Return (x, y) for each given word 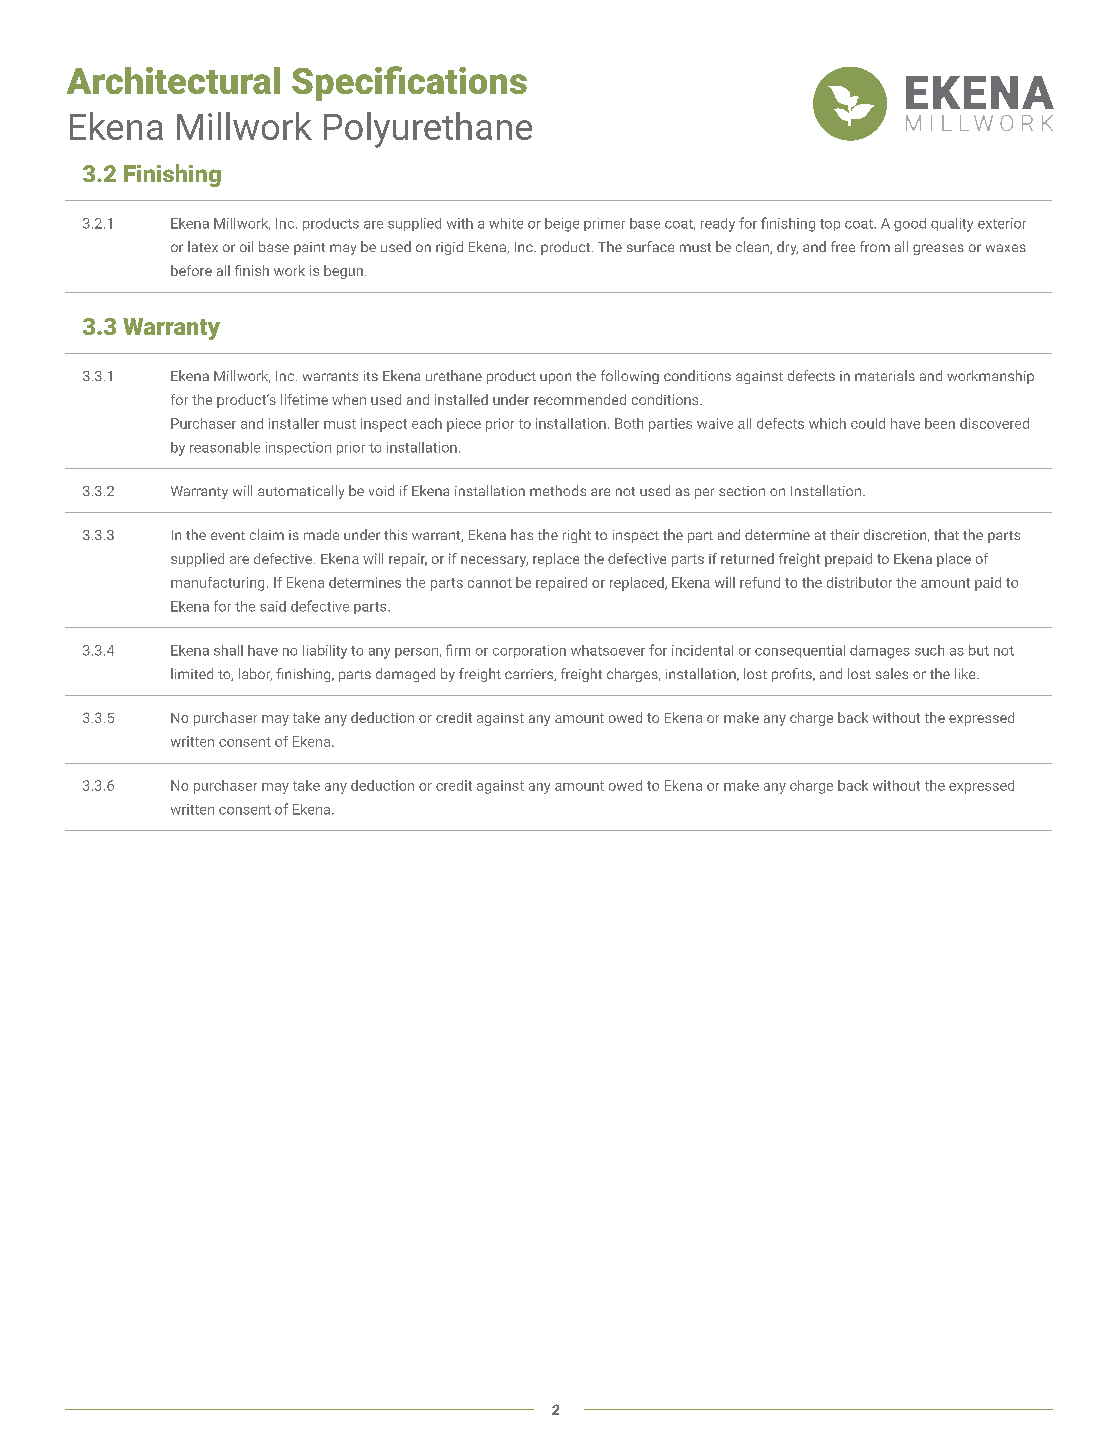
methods (558, 490)
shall (228, 650)
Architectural (173, 80)
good (910, 225)
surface (650, 246)
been (940, 423)
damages (880, 652)
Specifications (409, 83)
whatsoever (608, 650)
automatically (301, 492)
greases (938, 249)
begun (343, 272)
